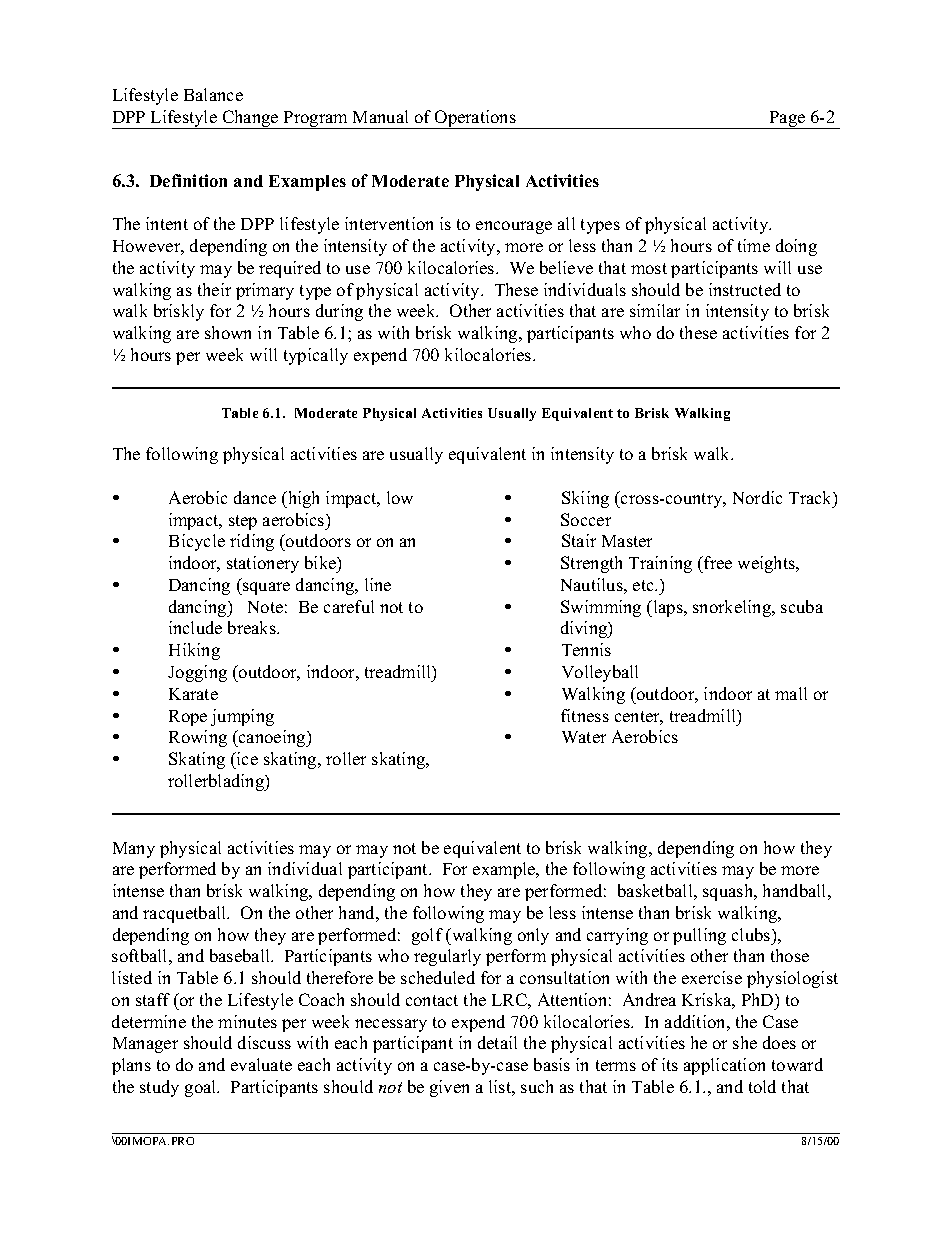 This screenshot has height=1233, width=952. What do you see at coordinates (202, 1088) in the screenshot?
I see `goal` at bounding box center [202, 1088].
